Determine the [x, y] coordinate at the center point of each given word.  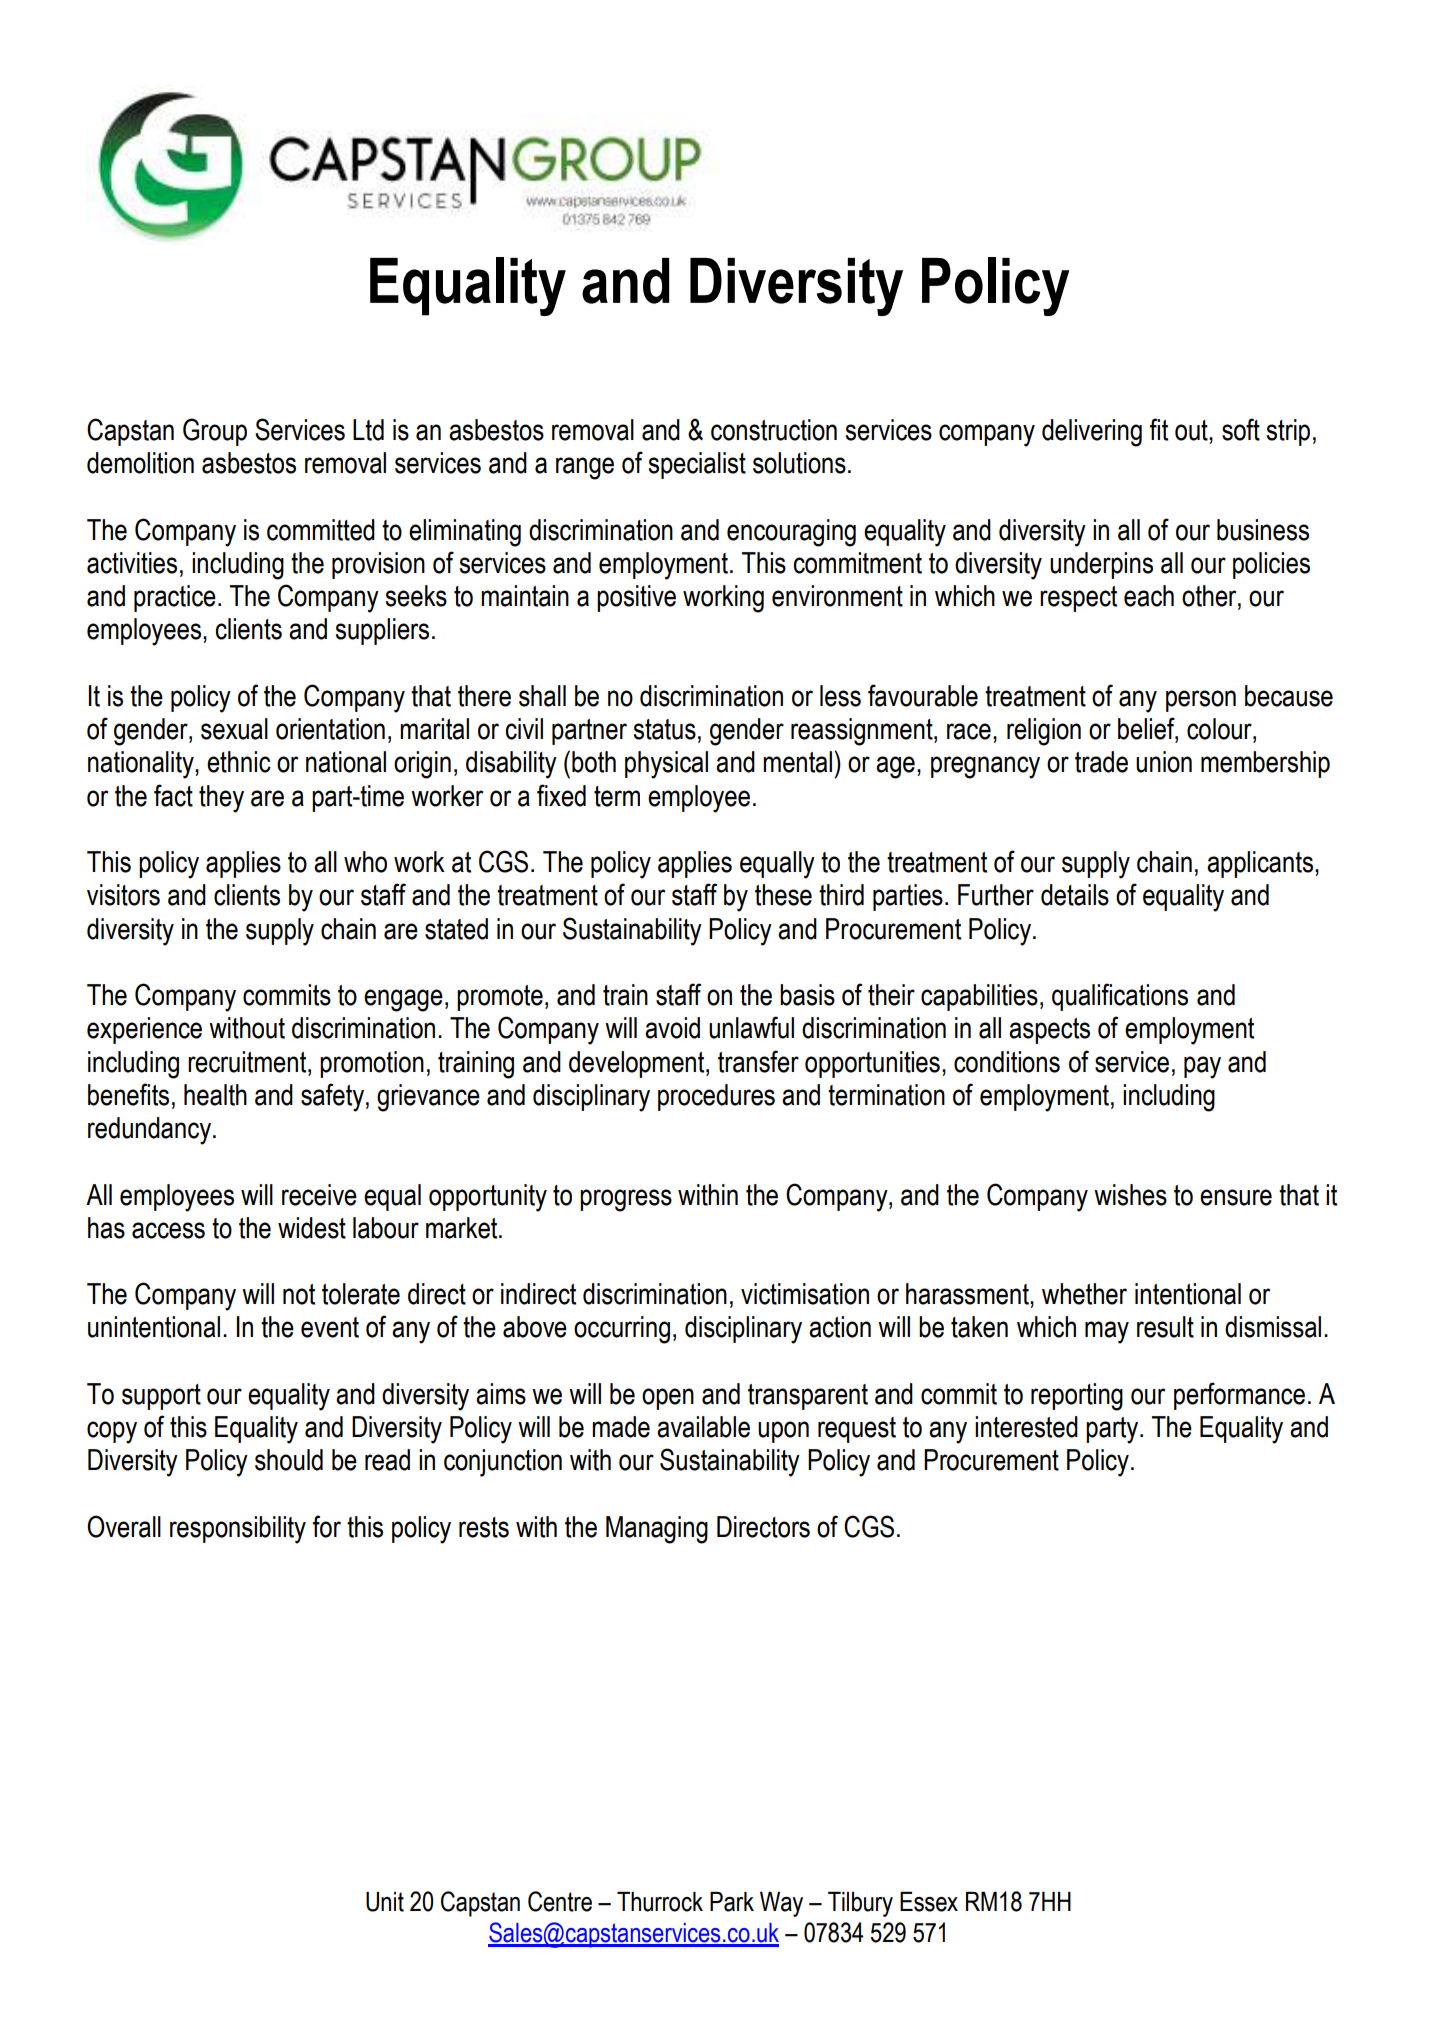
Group [215, 432]
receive [319, 1195]
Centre [560, 1901]
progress [626, 1200]
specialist [697, 465]
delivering [1092, 433]
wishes [1130, 1195]
